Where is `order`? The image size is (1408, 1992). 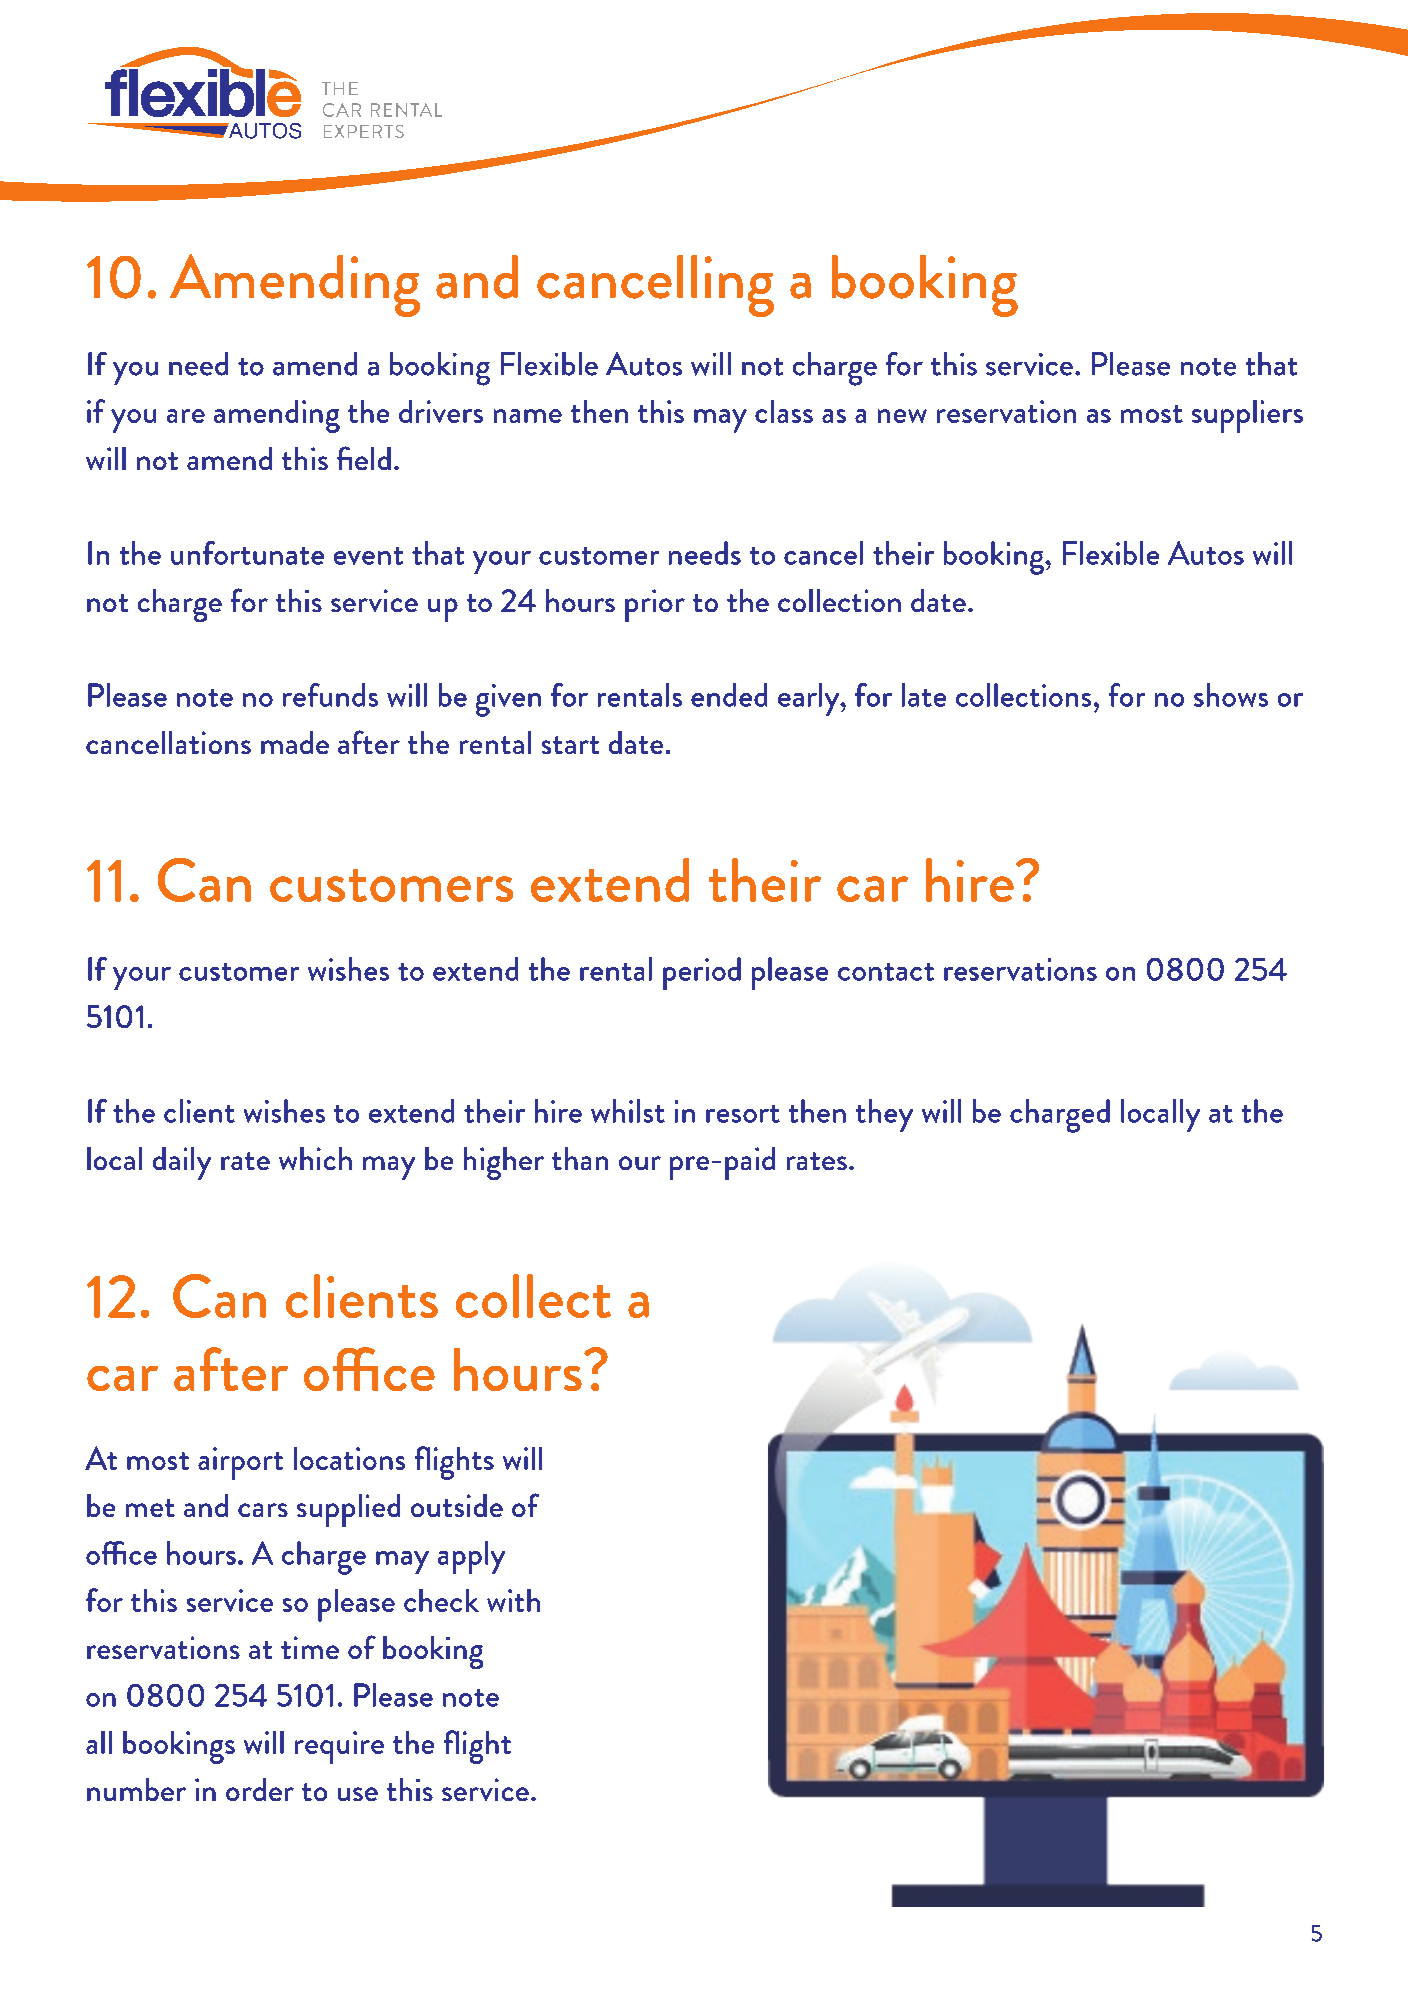
order is located at coordinates (260, 1789).
